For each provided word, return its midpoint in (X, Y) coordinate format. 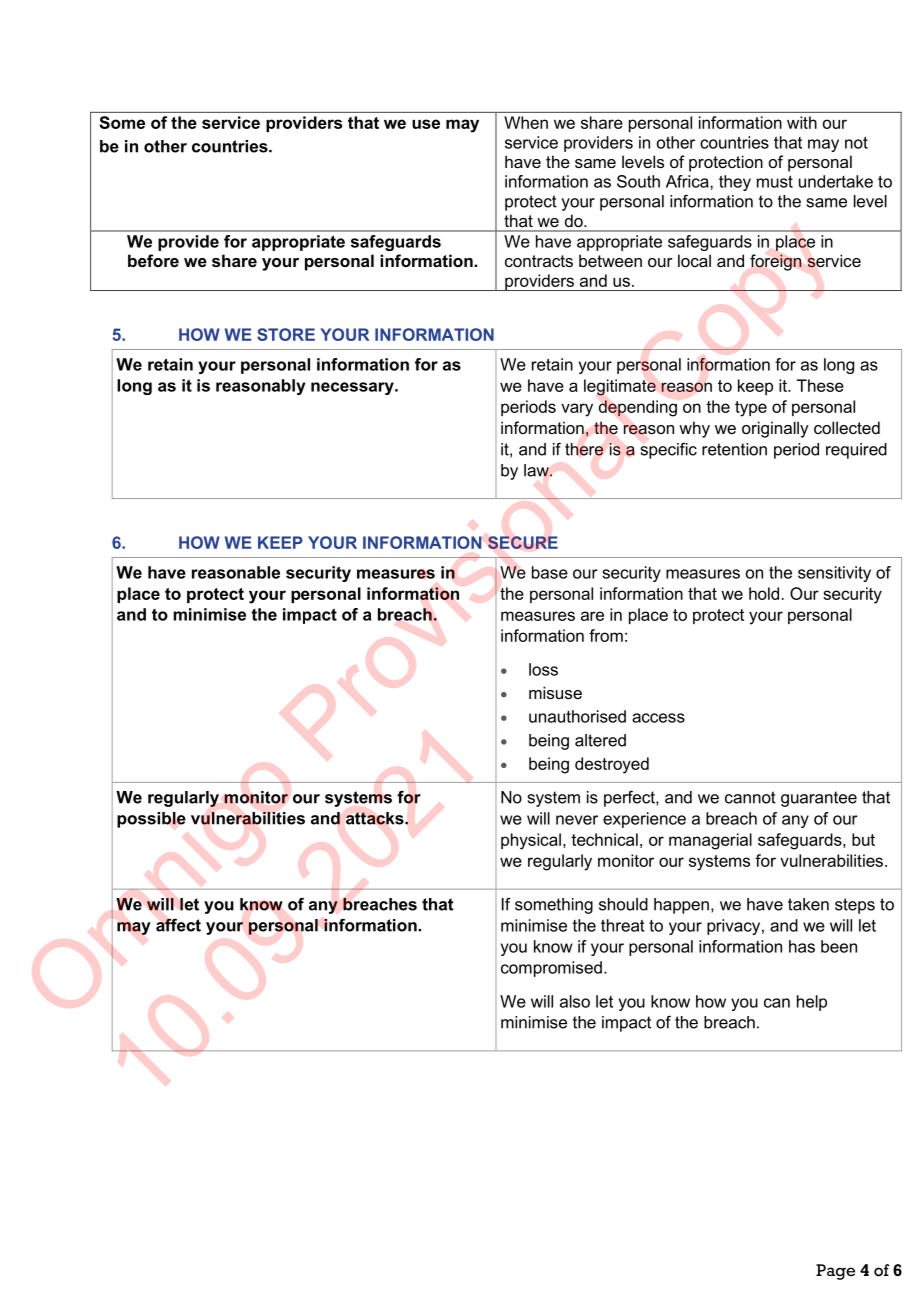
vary (577, 410)
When (526, 122)
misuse (555, 692)
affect (178, 925)
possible (151, 820)
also (575, 1001)
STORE (286, 334)
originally (775, 429)
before (153, 260)
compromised (551, 969)
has (802, 946)
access (658, 718)
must (775, 181)
